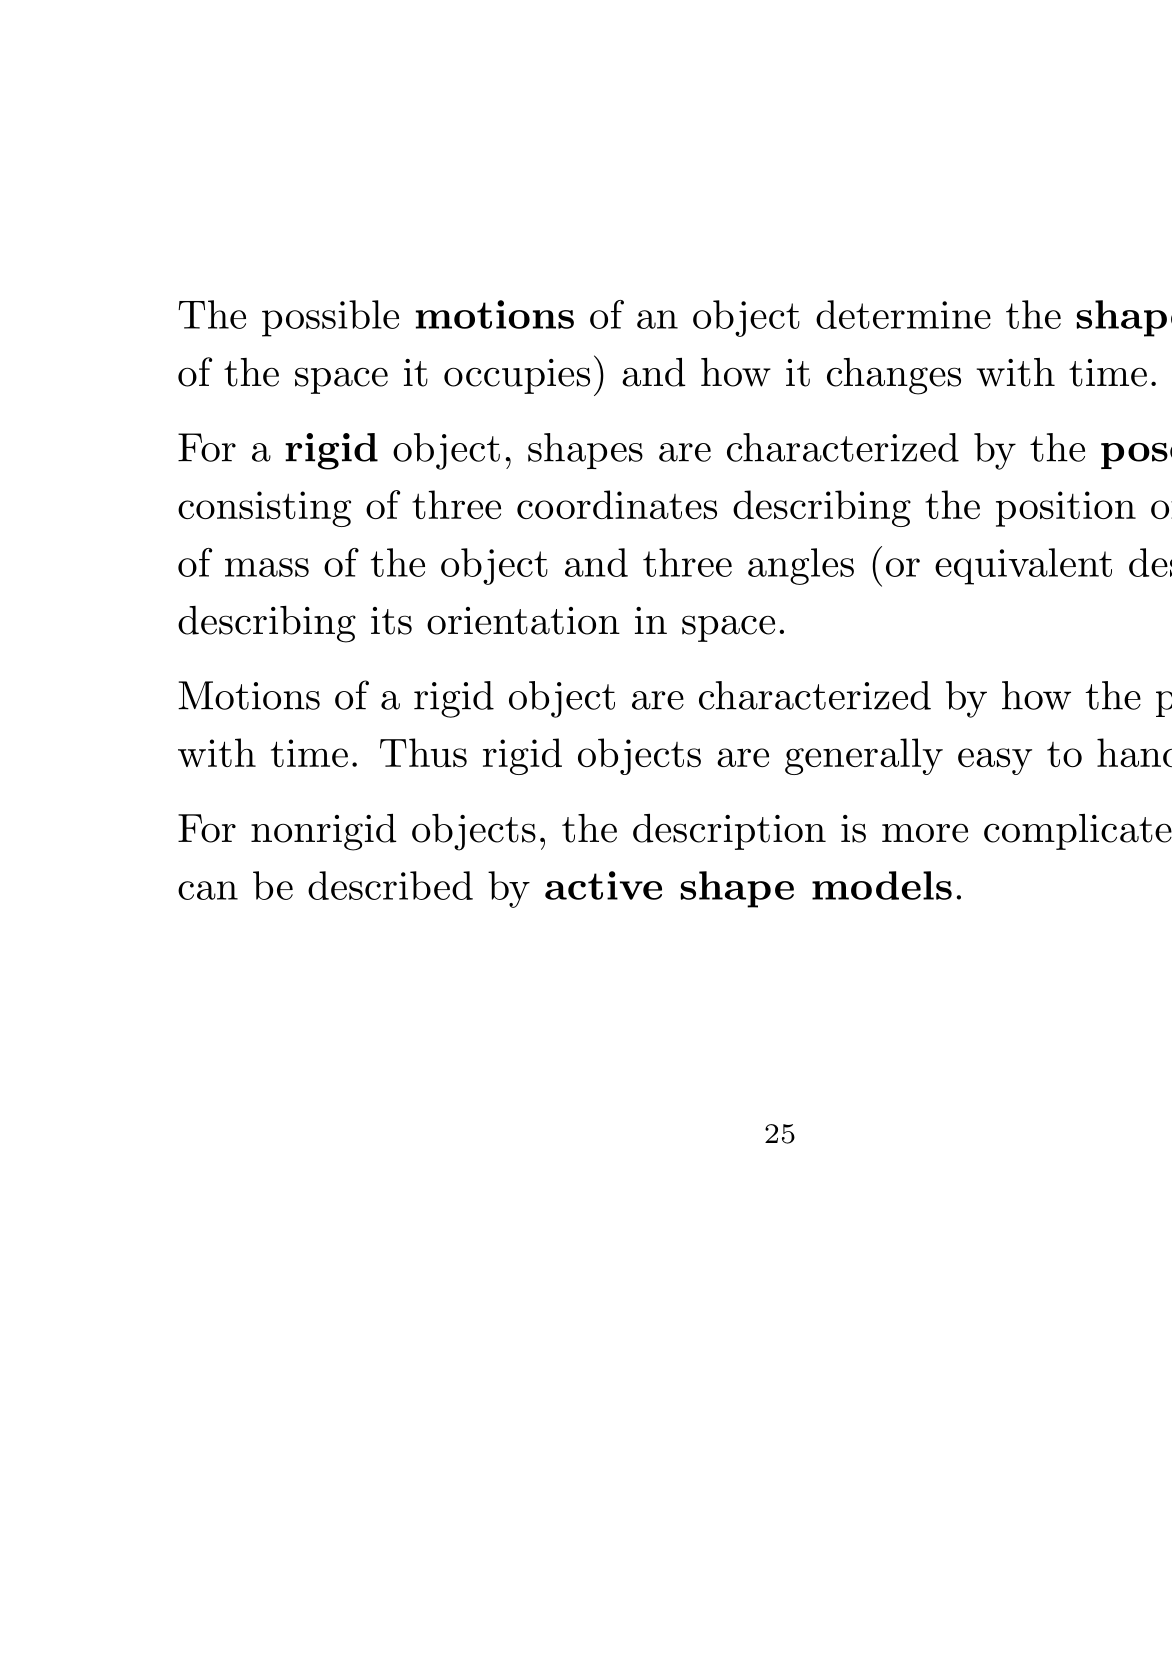  I want to click on orientation, so click(523, 621).
